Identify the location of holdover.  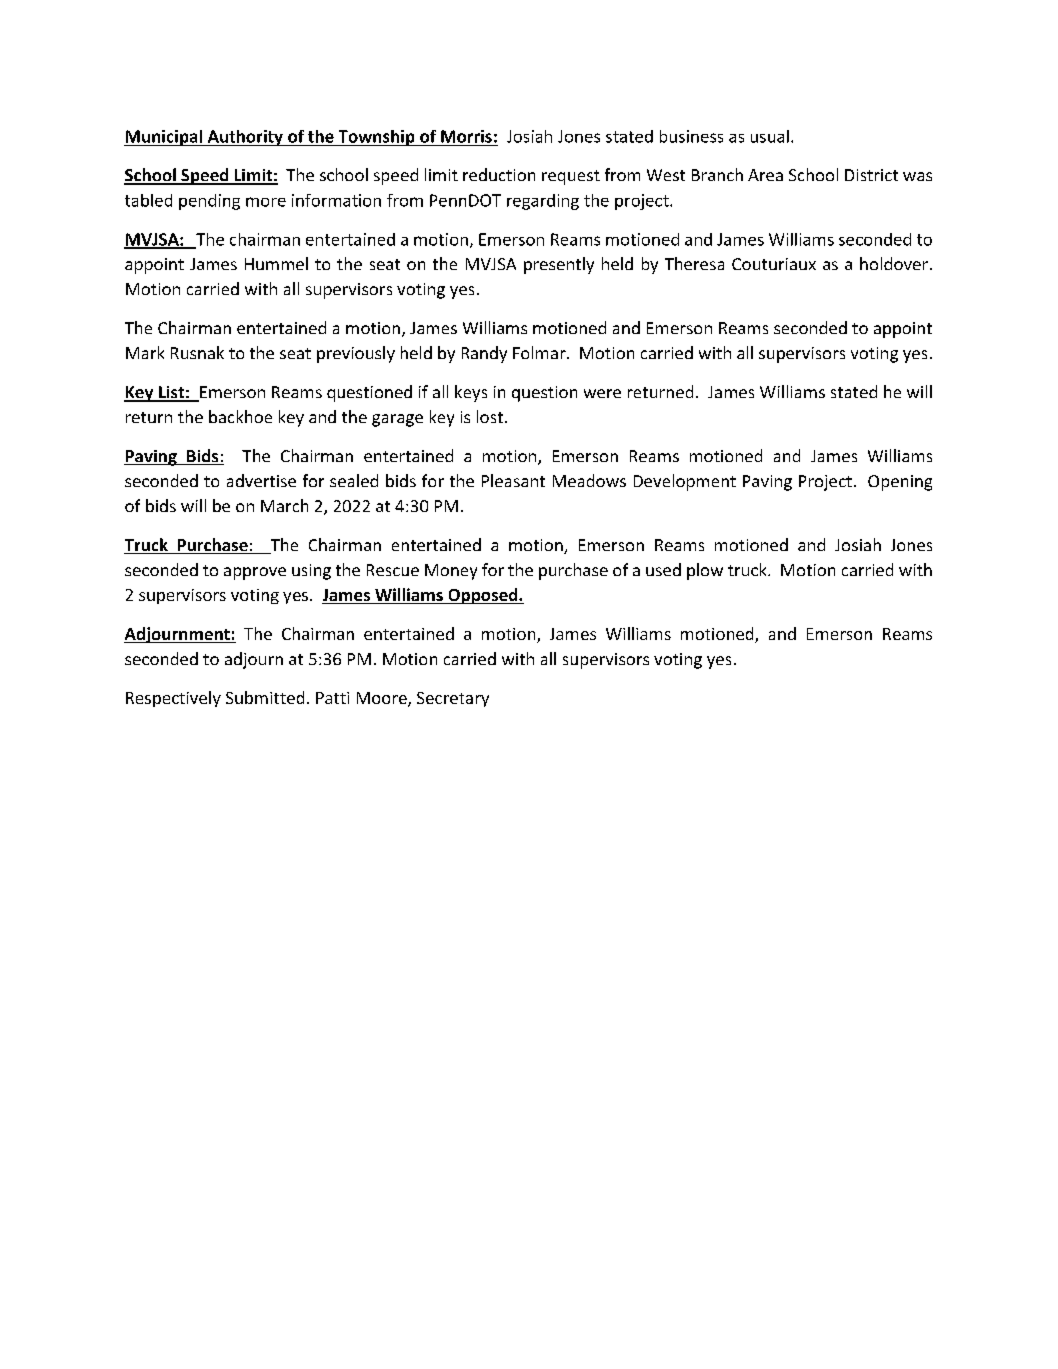
(894, 263).
